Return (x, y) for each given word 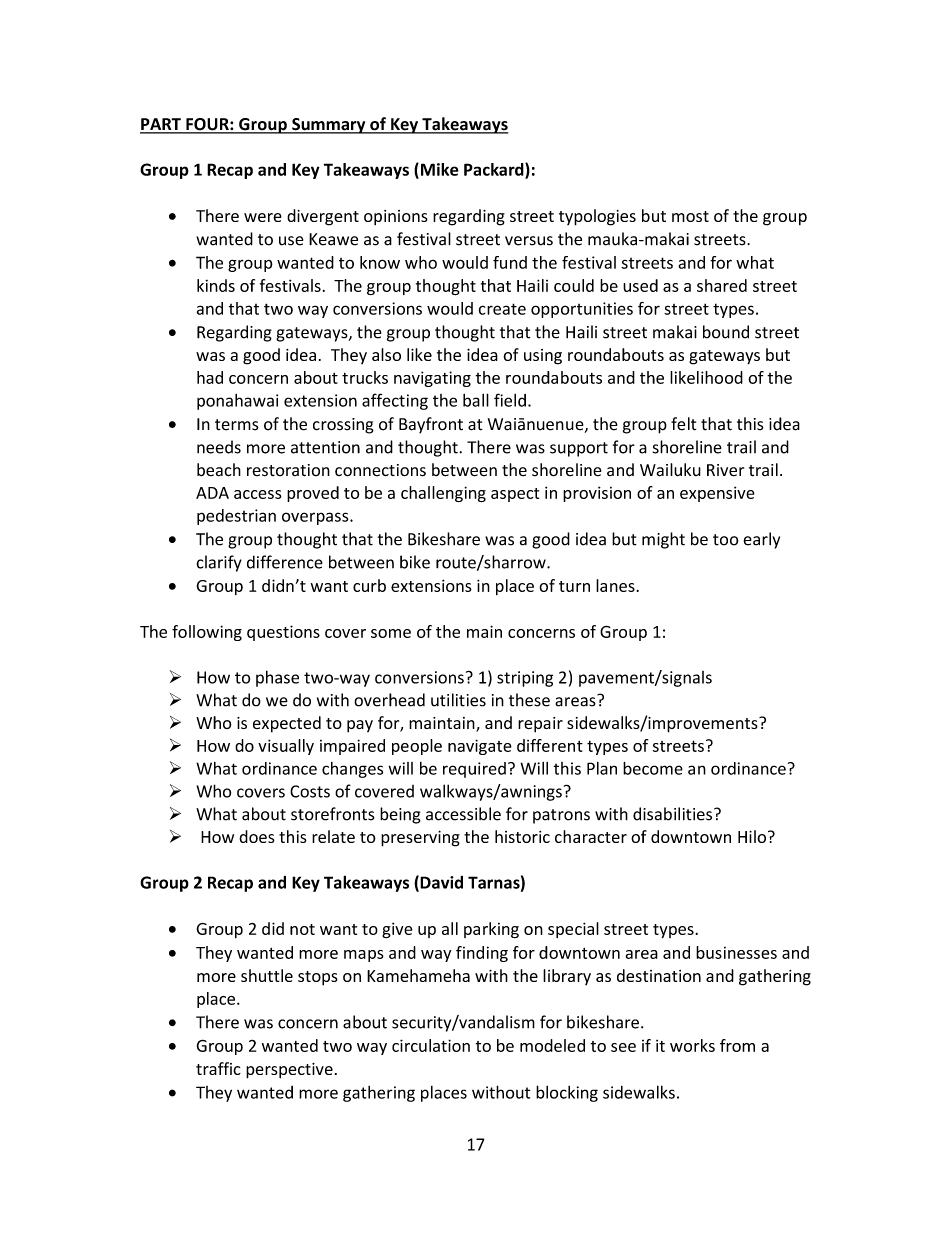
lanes (616, 585)
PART (161, 125)
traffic (218, 1068)
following (207, 633)
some (391, 633)
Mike (438, 170)
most (690, 216)
